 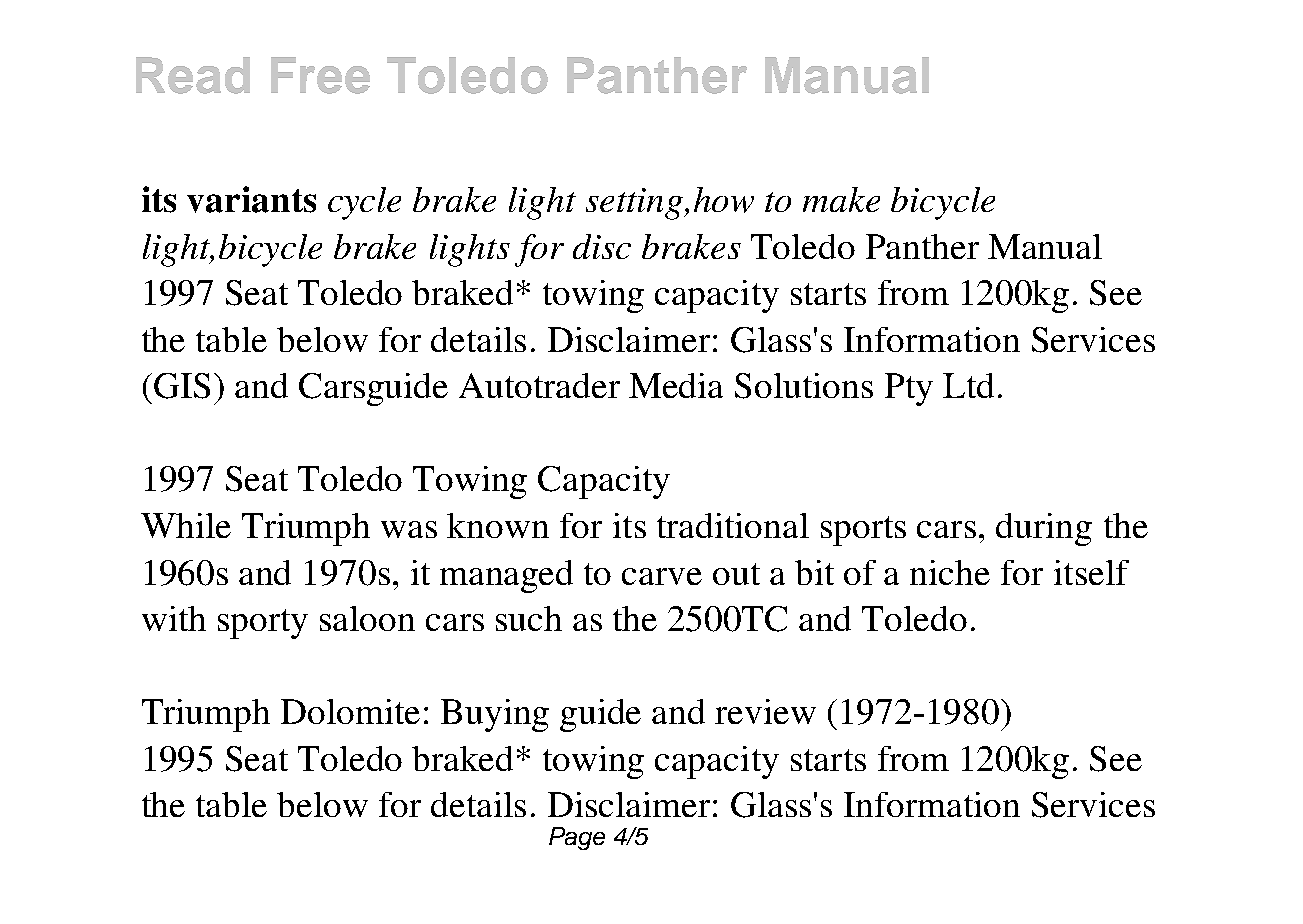 I want to click on While, so click(x=186, y=525).
